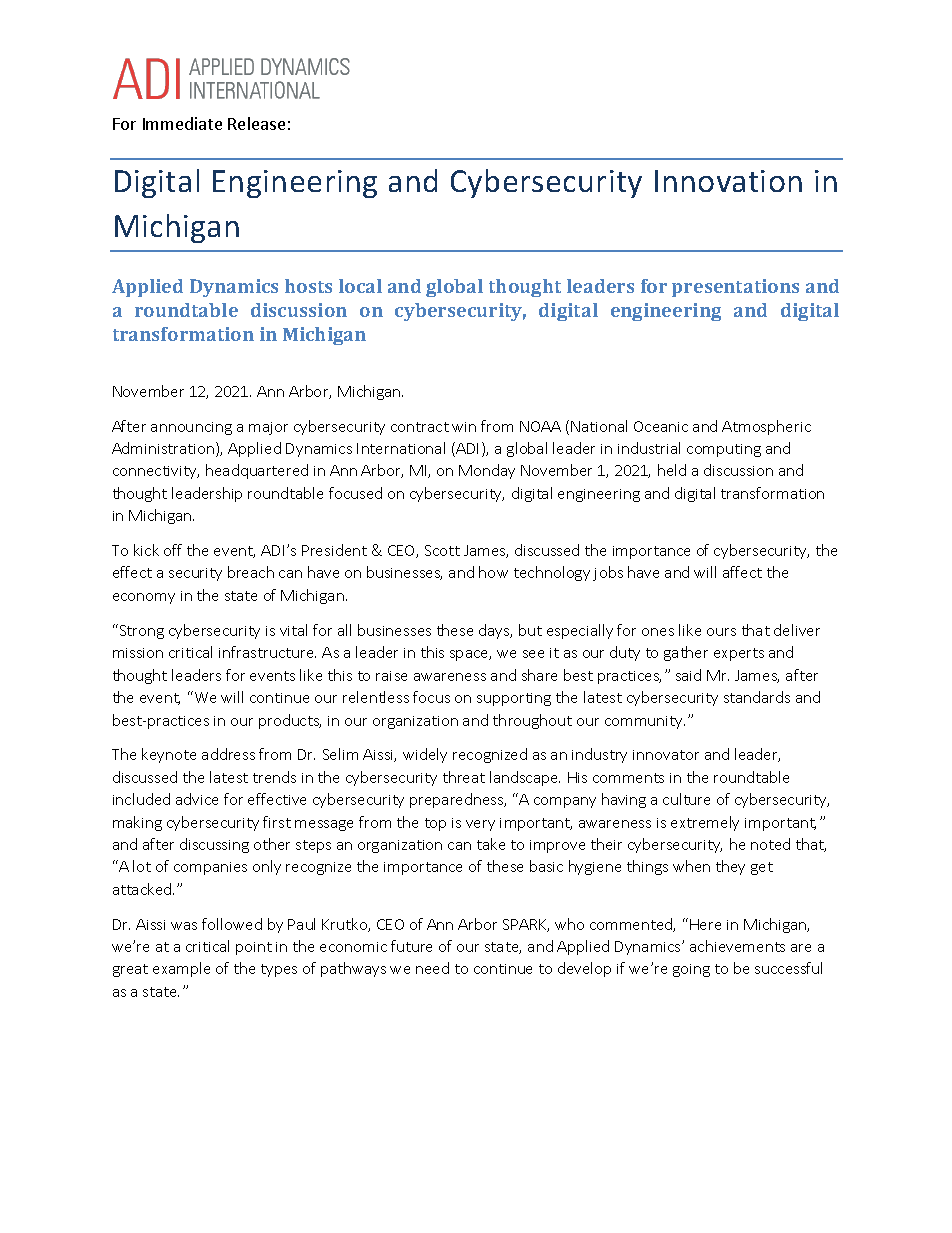  What do you see at coordinates (232, 924) in the screenshot?
I see `followed` at bounding box center [232, 924].
